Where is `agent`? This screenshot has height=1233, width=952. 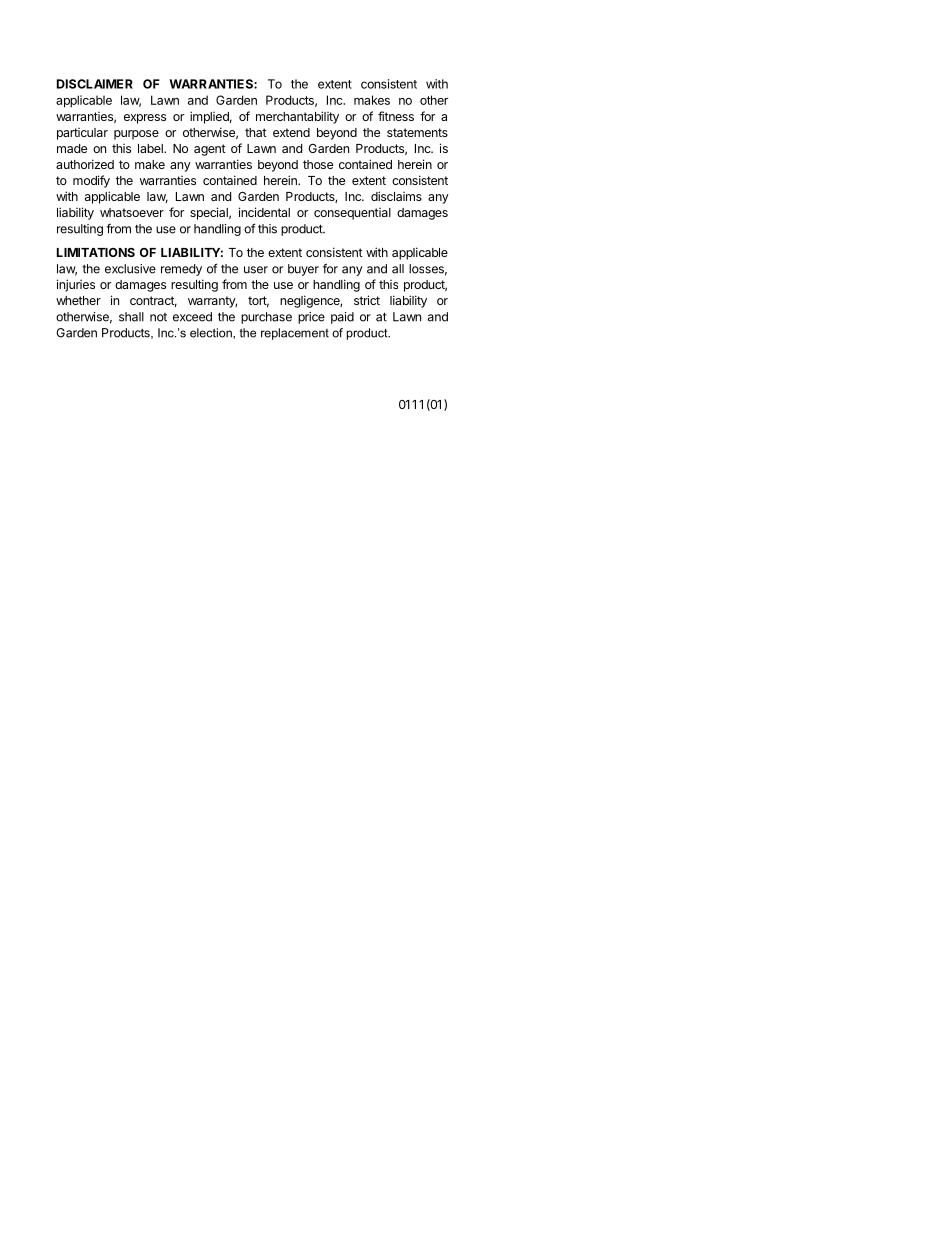 agent is located at coordinates (210, 150).
